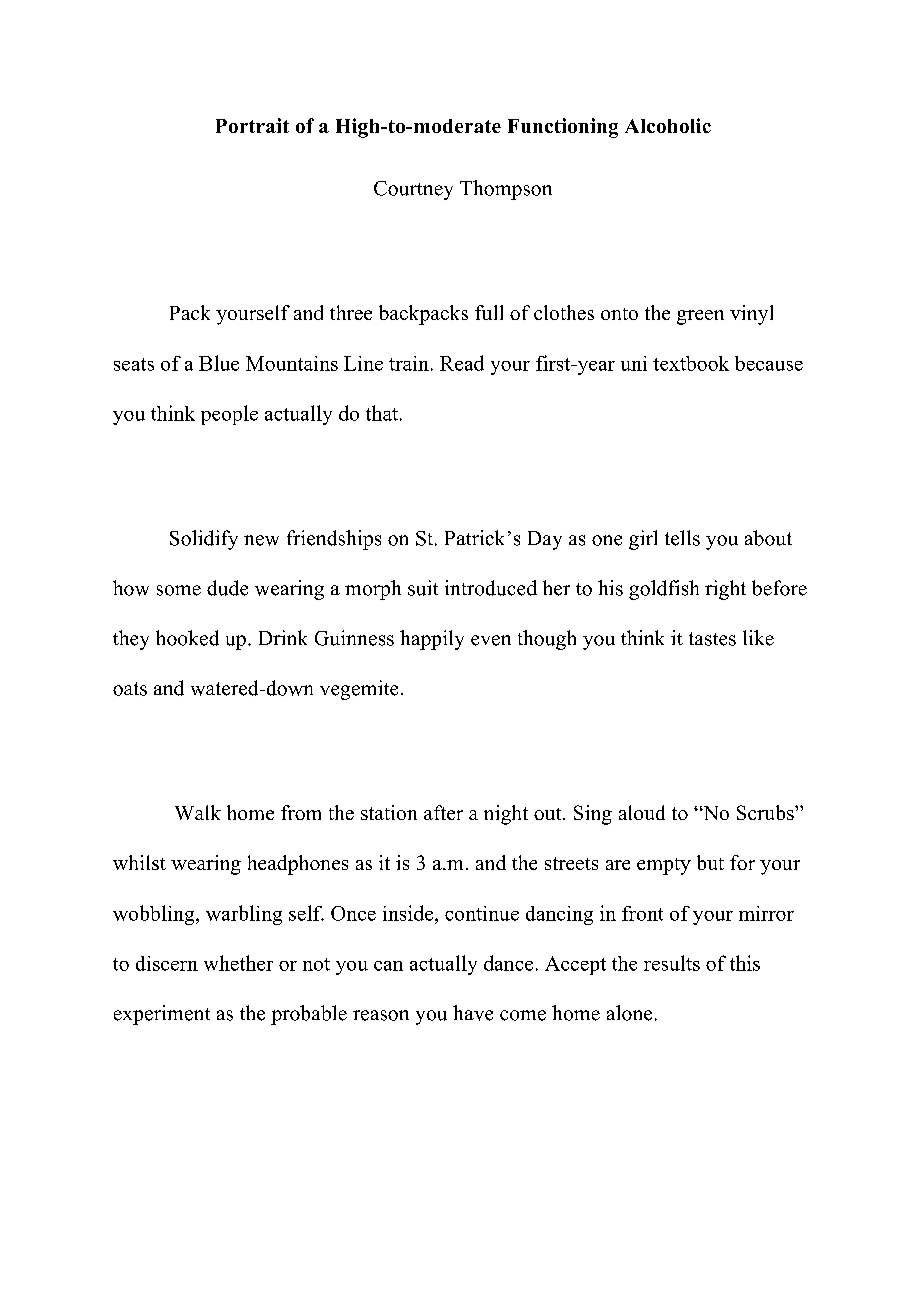 The image size is (924, 1308). I want to click on aloud, so click(642, 812).
